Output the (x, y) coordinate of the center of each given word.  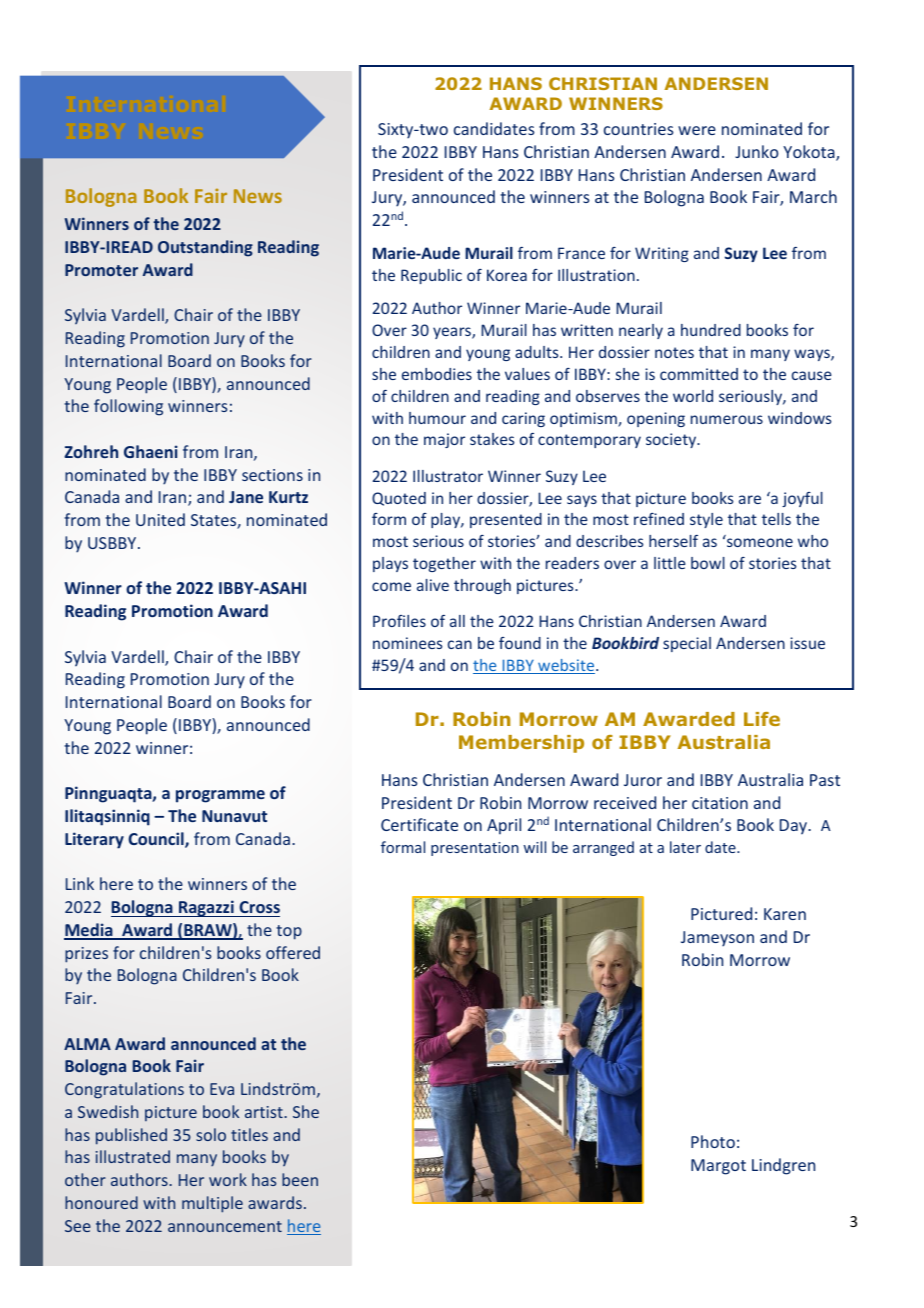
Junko (756, 151)
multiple (212, 1204)
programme (220, 796)
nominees (407, 643)
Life (762, 719)
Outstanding (205, 248)
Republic (431, 276)
